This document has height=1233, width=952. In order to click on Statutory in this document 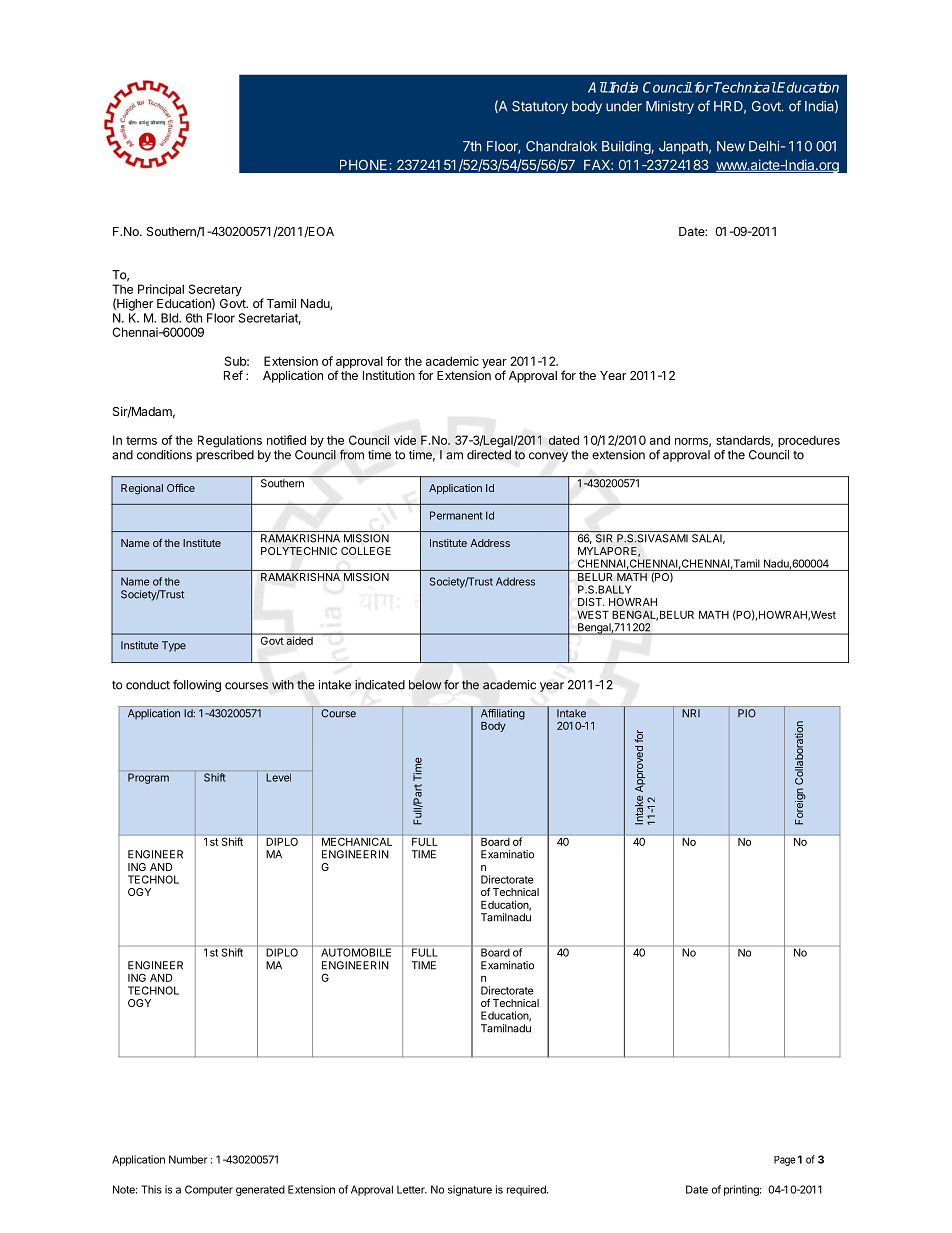, I will do `click(540, 107)`.
